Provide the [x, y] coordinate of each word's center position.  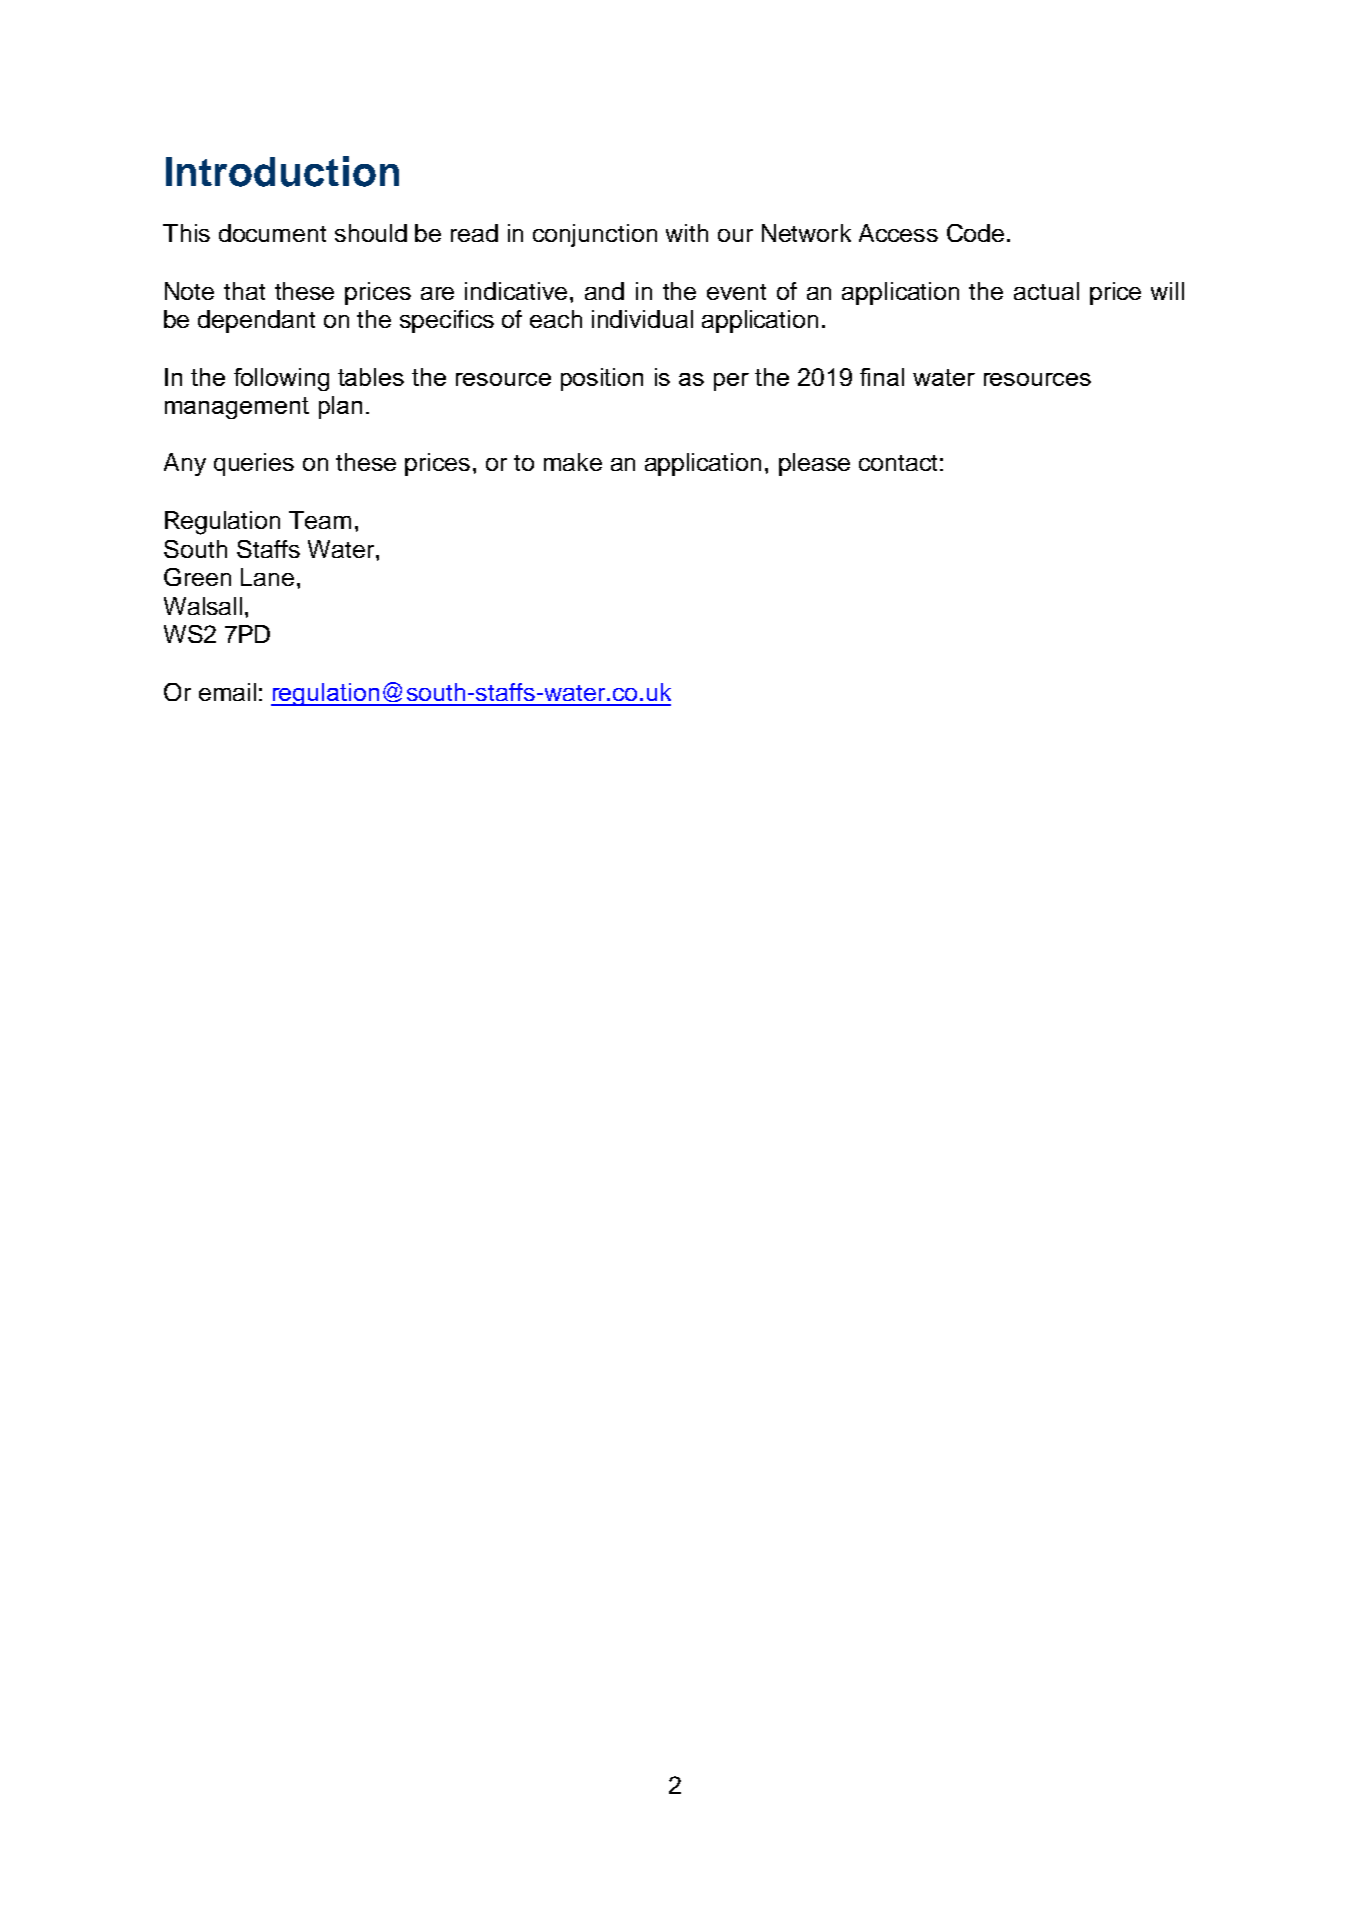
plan [340, 407]
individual [642, 319]
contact [898, 463]
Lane [267, 577]
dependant [256, 321]
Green [197, 577]
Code [975, 233]
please [814, 464]
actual [1046, 291]
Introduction [282, 171]
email [227, 692]
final [882, 377]
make [573, 462]
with [687, 233]
